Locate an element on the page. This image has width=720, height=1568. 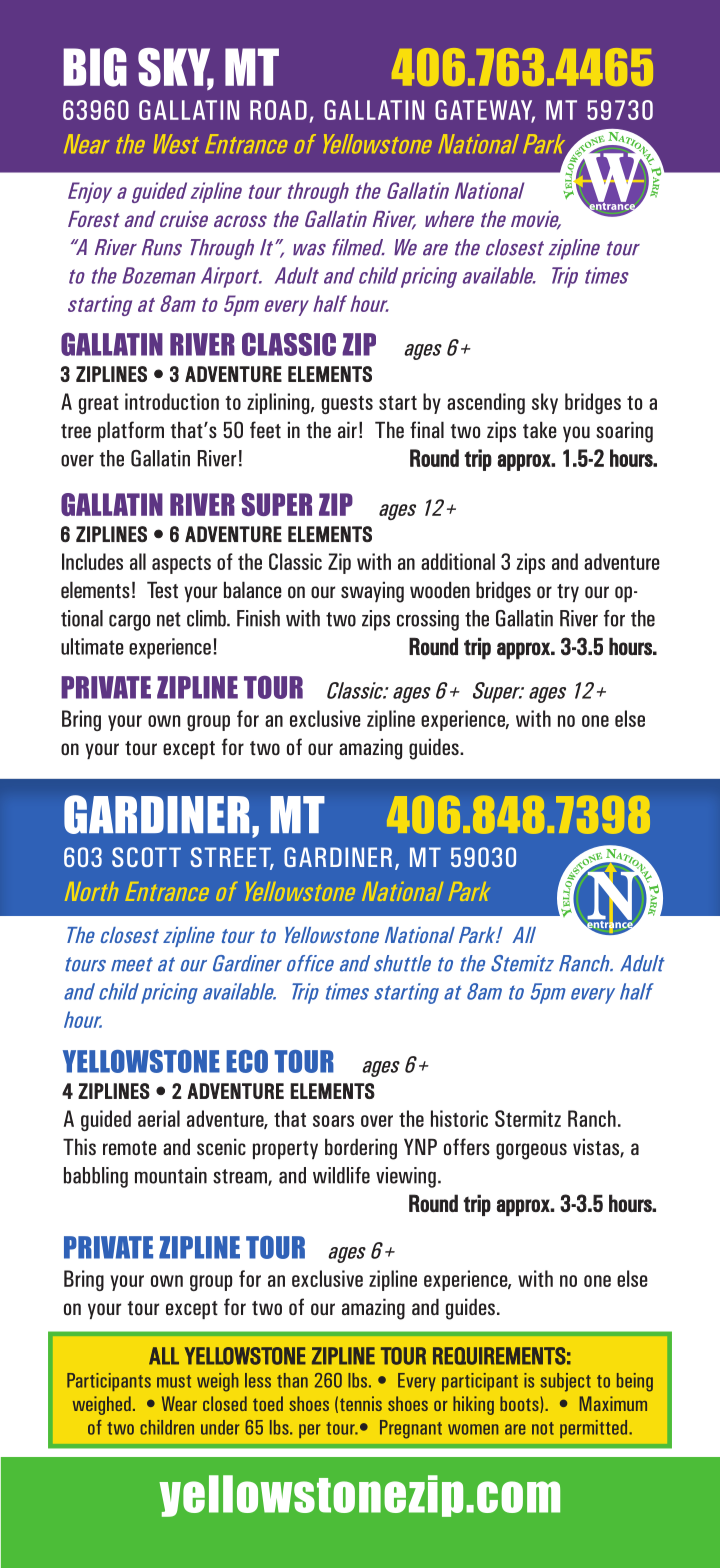
BIG is located at coordinates (95, 67).
